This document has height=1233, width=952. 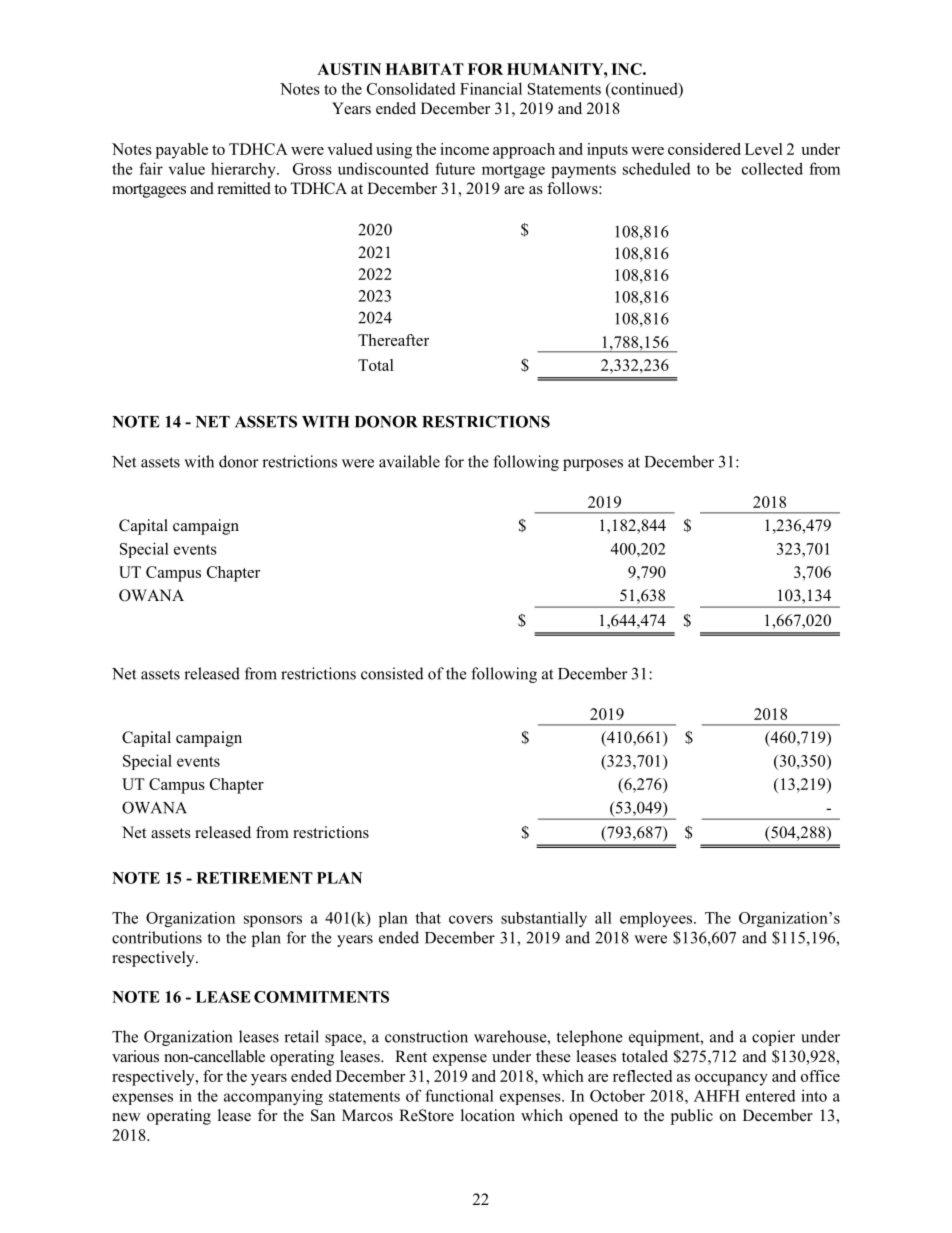 What do you see at coordinates (392, 673) in the document?
I see `consisted` at bounding box center [392, 673].
